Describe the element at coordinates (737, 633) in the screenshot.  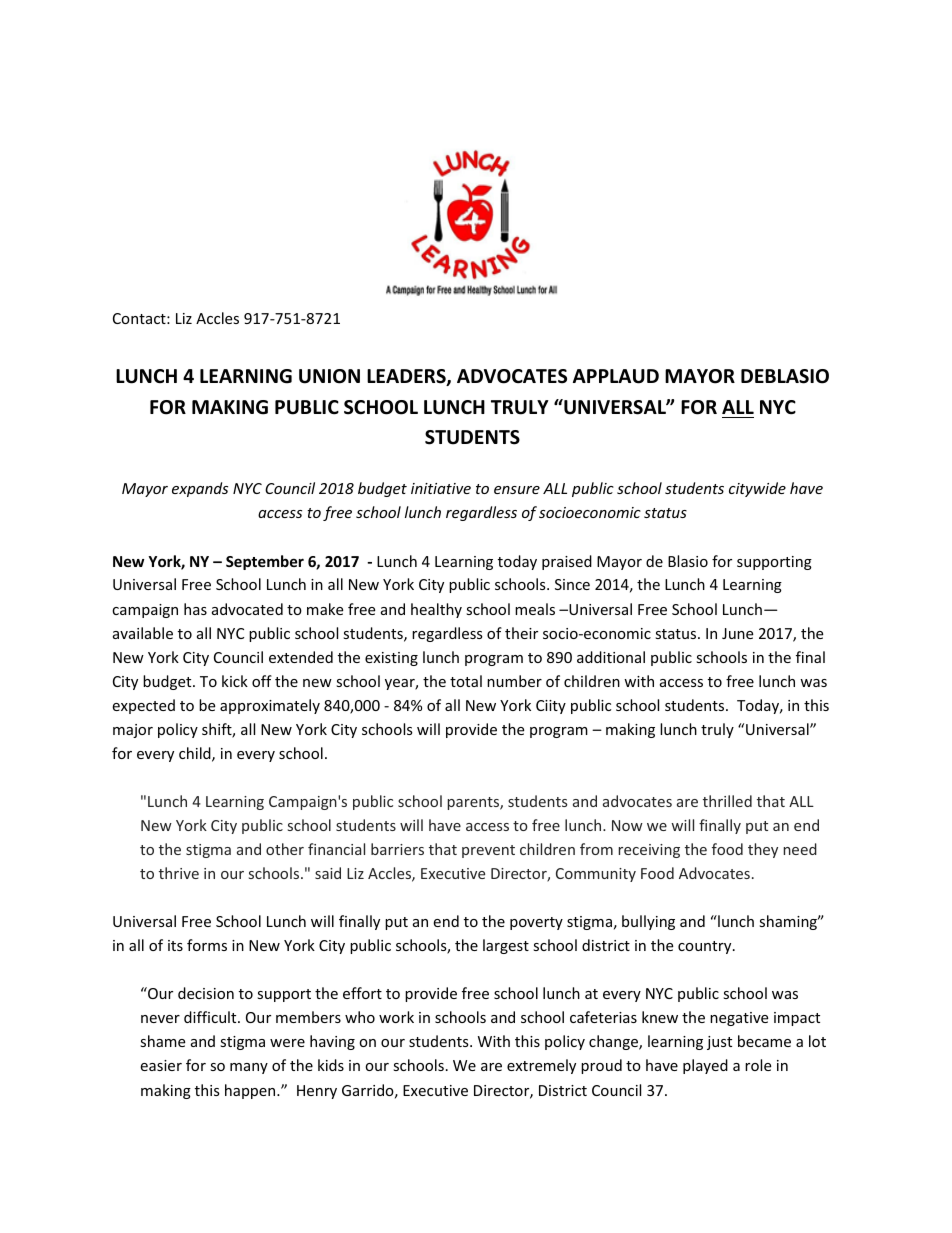
I see `June` at that location.
